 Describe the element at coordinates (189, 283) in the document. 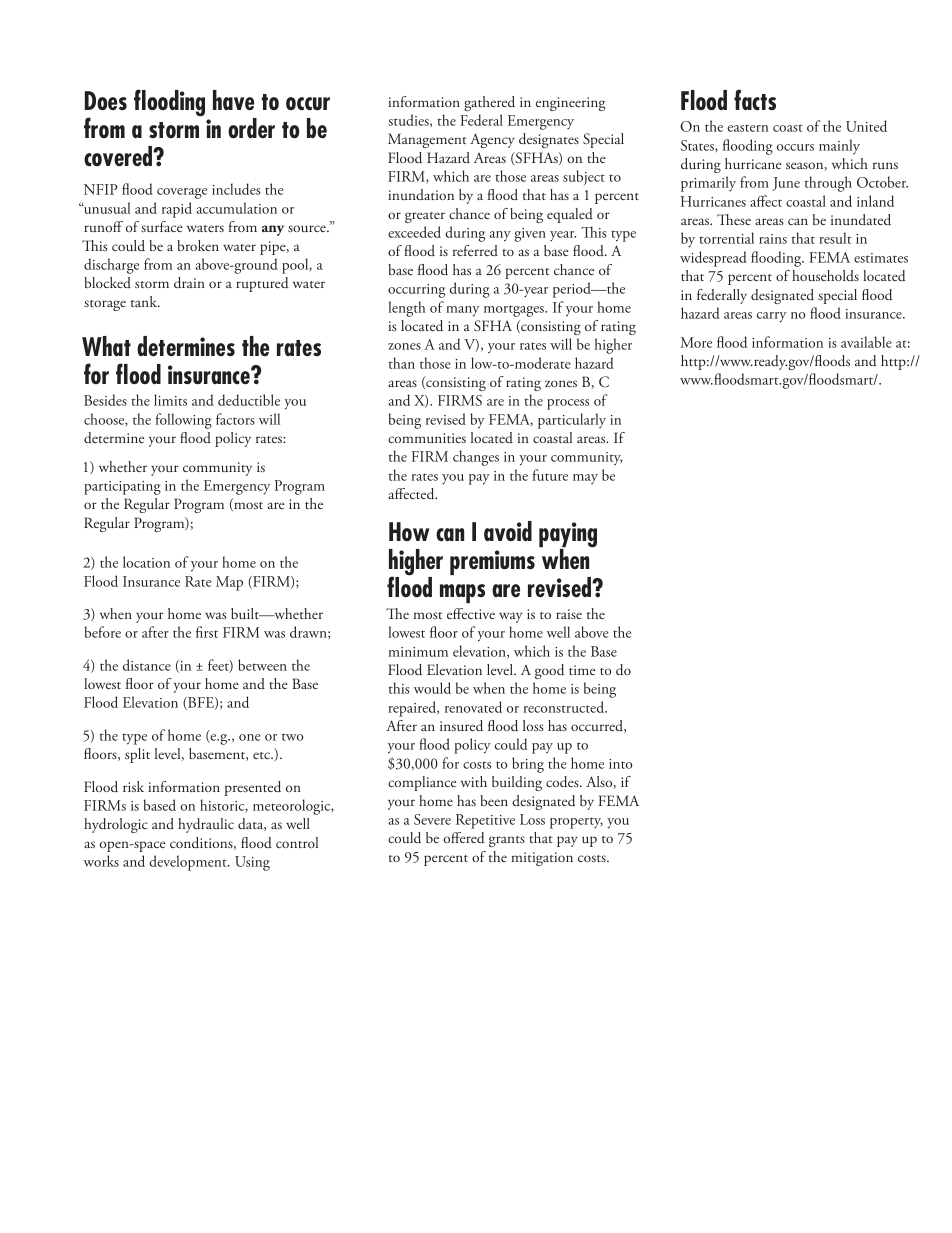

I see `drain` at that location.
